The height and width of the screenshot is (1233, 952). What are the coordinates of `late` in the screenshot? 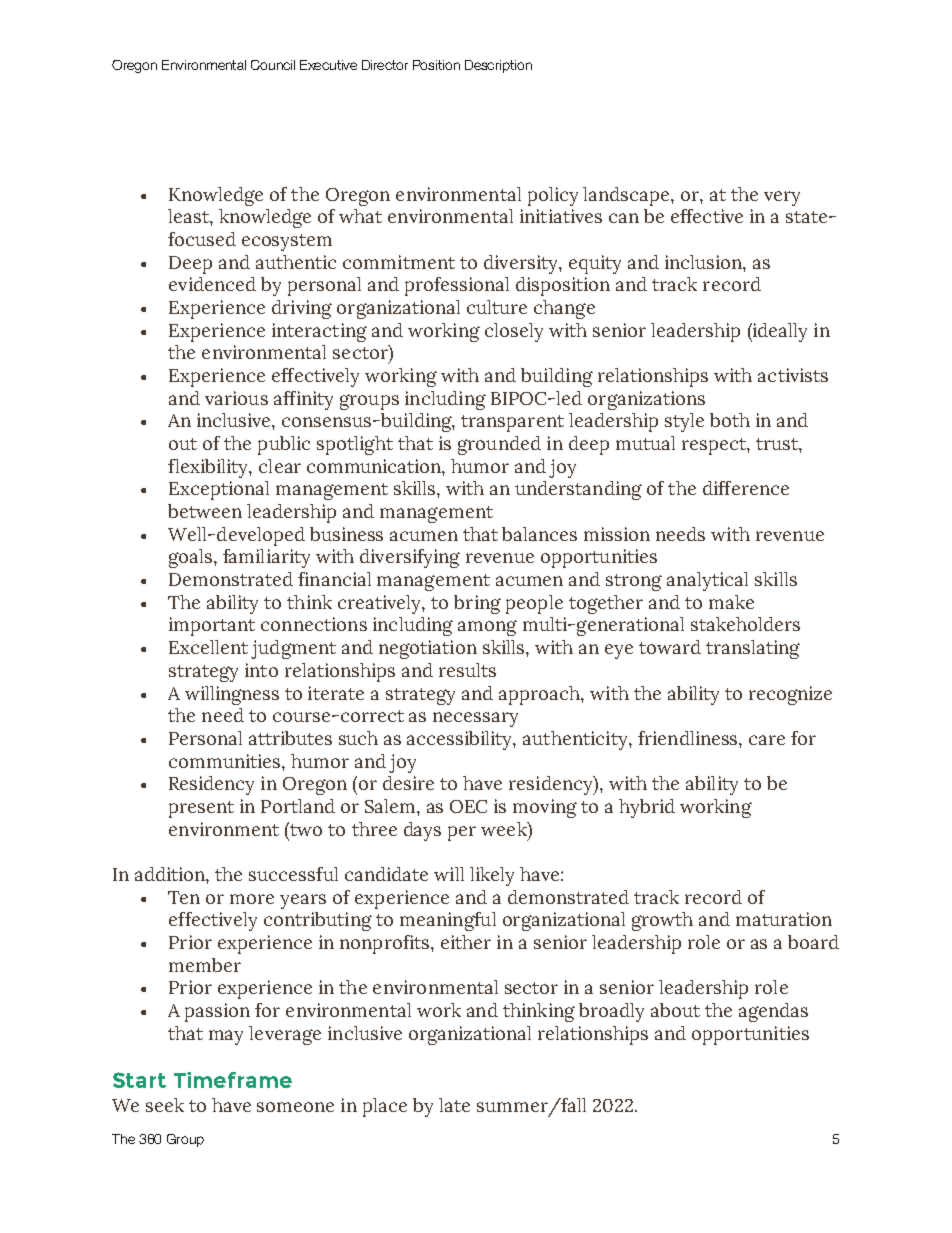 It's located at (454, 1105).
